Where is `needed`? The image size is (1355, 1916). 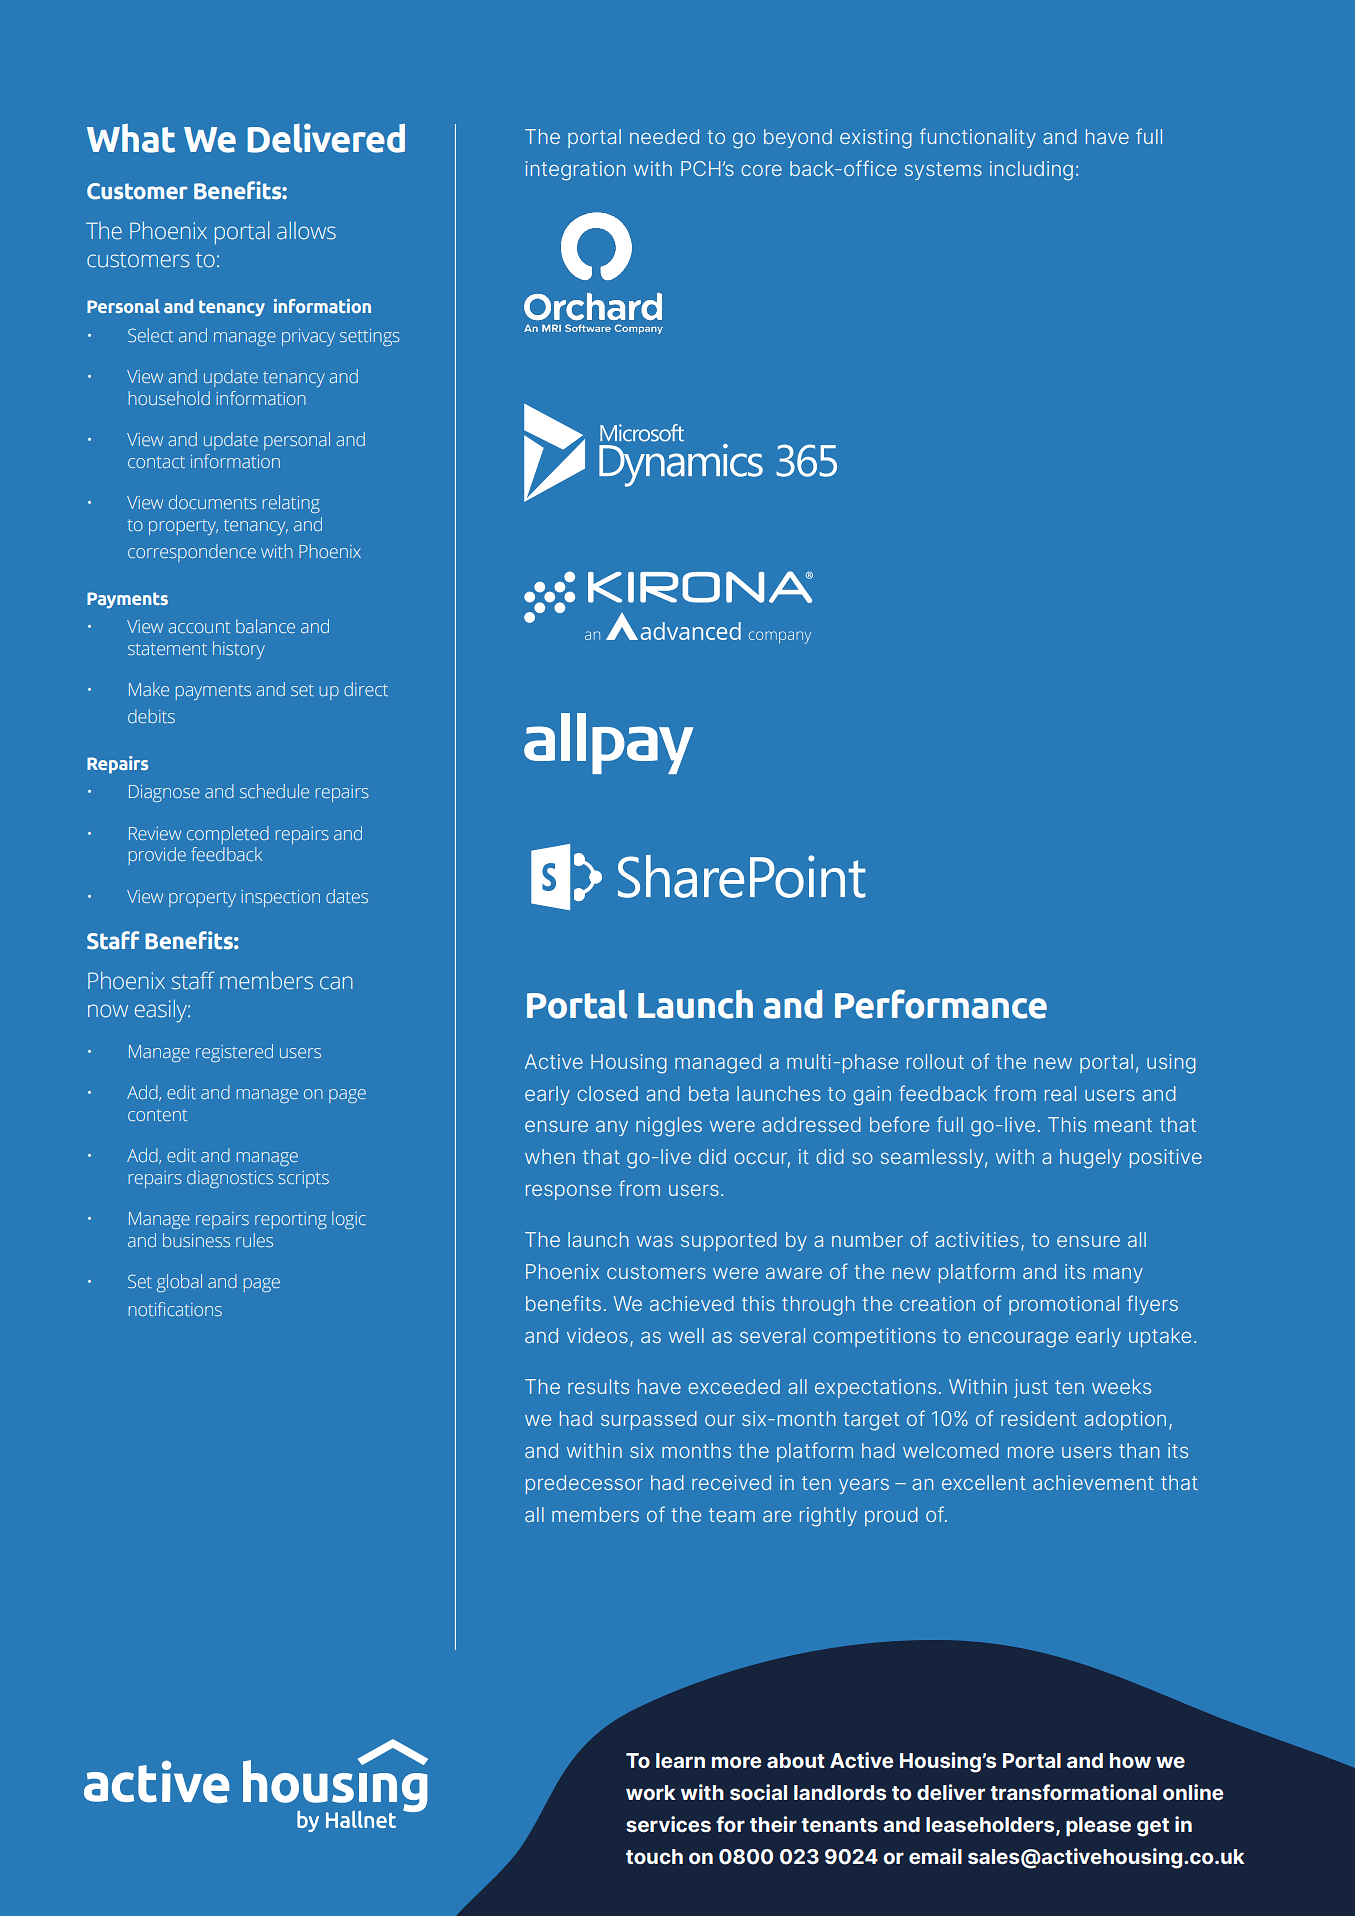
needed is located at coordinates (664, 136).
